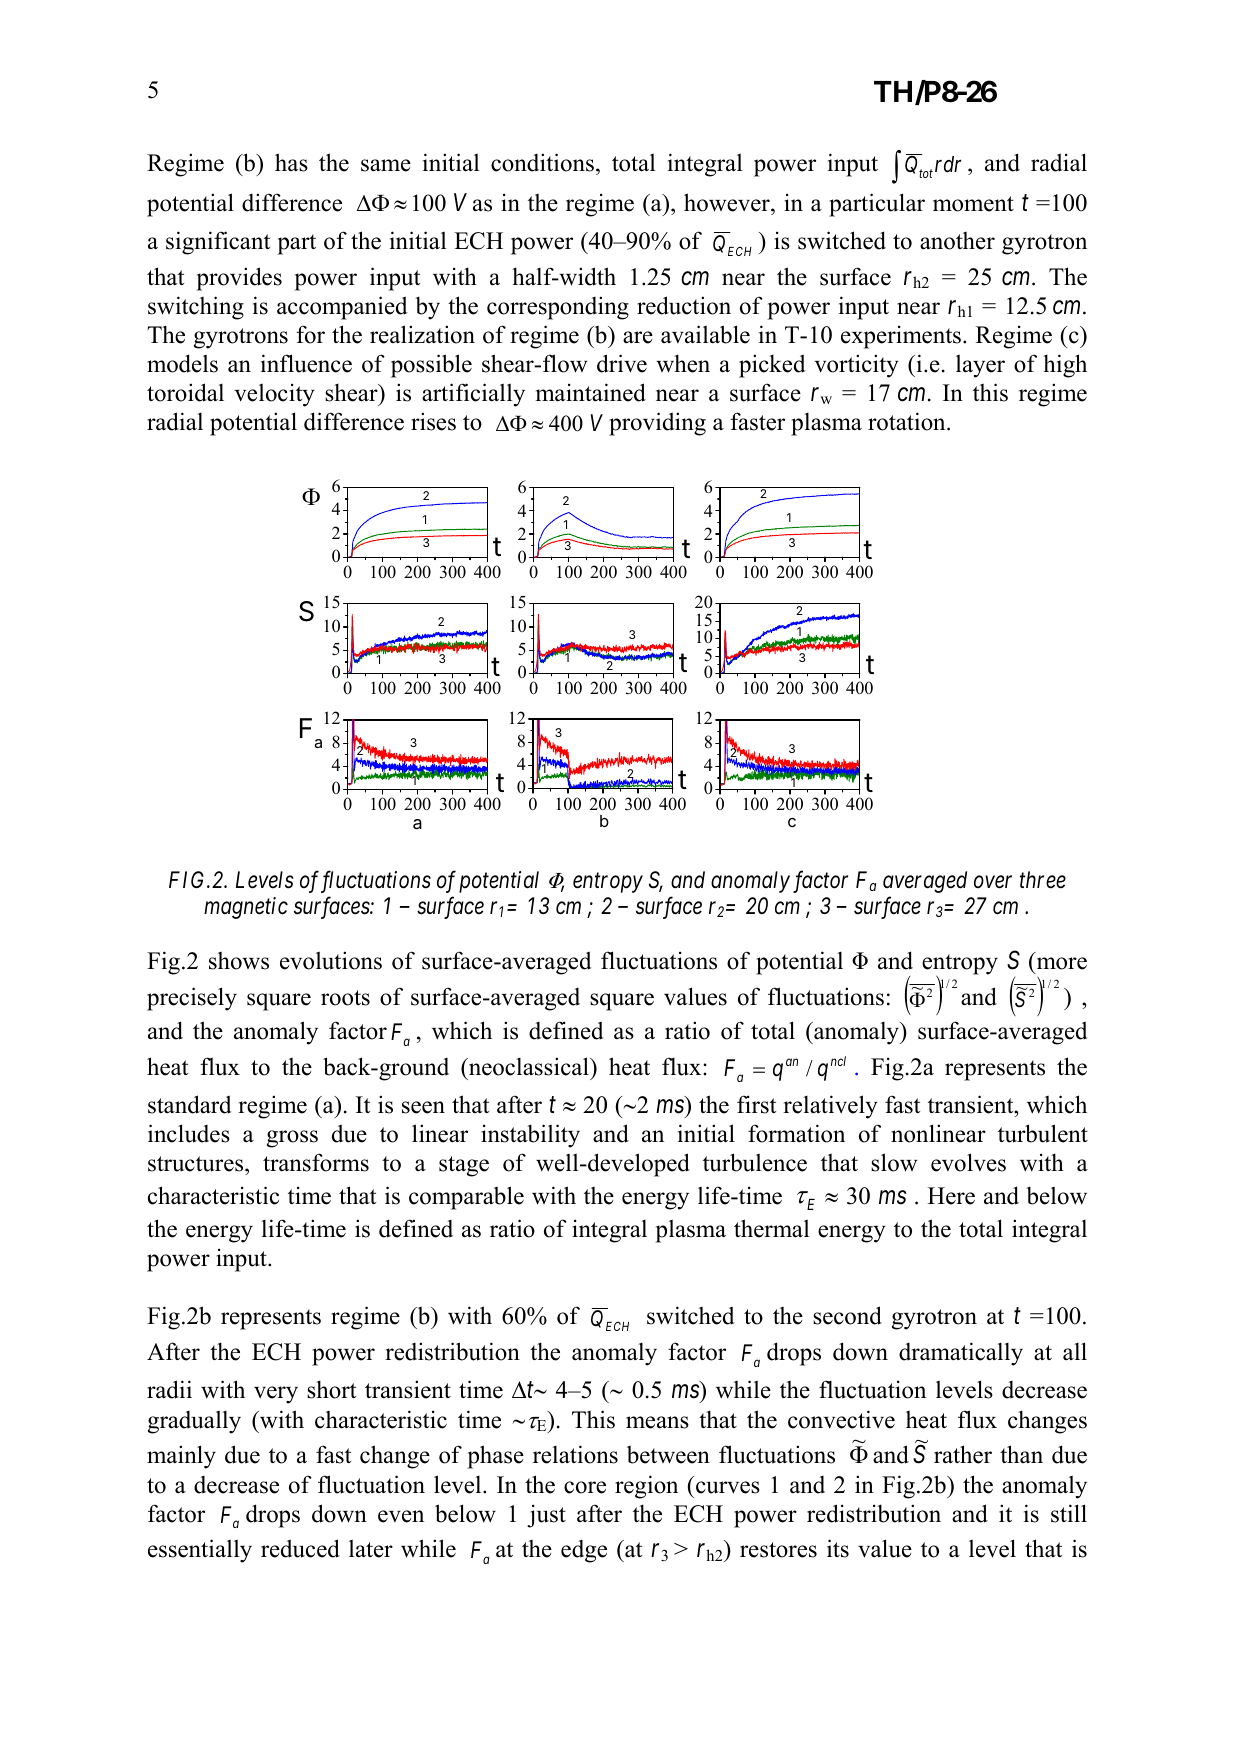 The width and height of the screenshot is (1234, 1747). I want to click on magnetic, so click(246, 908).
